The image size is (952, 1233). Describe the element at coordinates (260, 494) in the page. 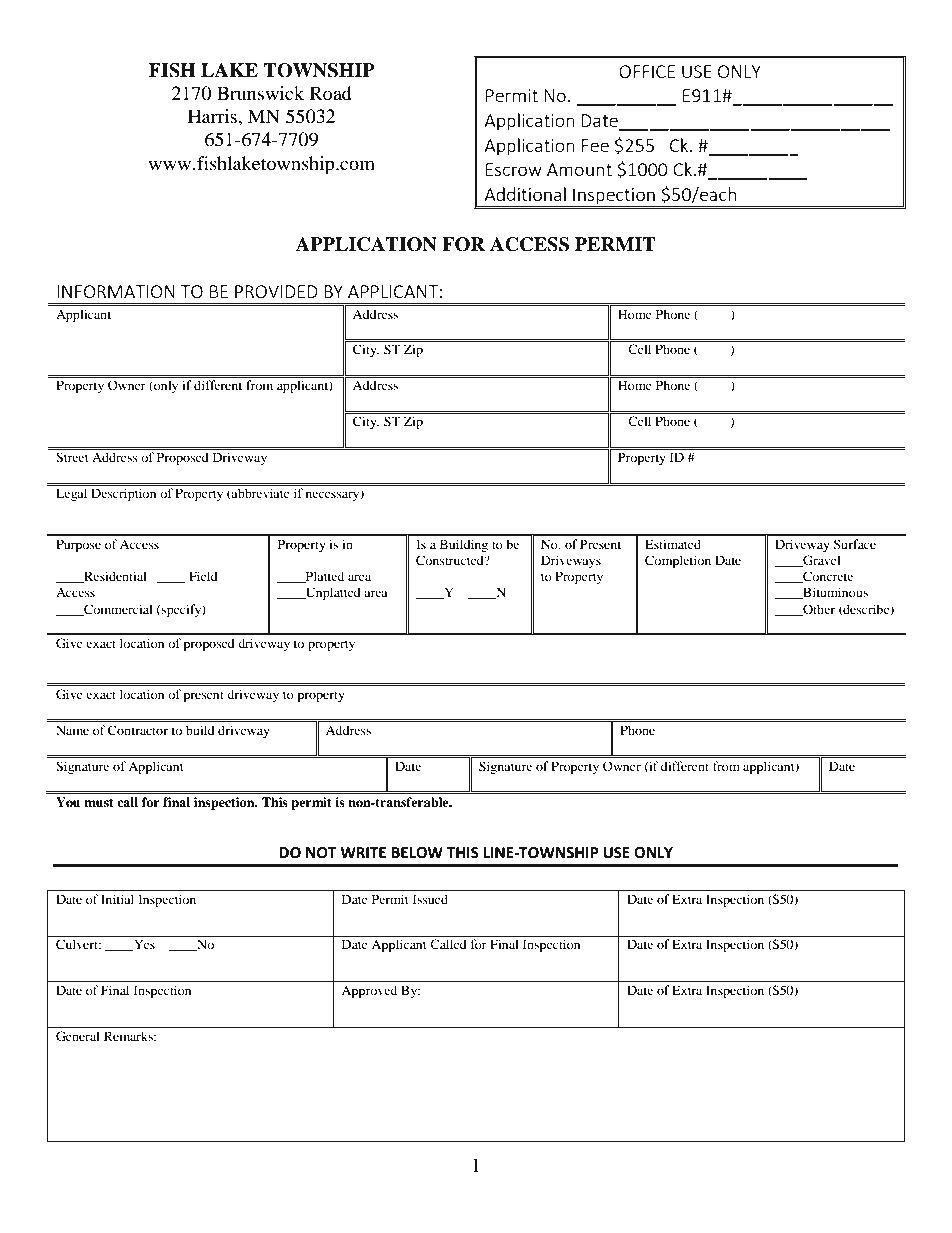

I see `abbreviate` at that location.
